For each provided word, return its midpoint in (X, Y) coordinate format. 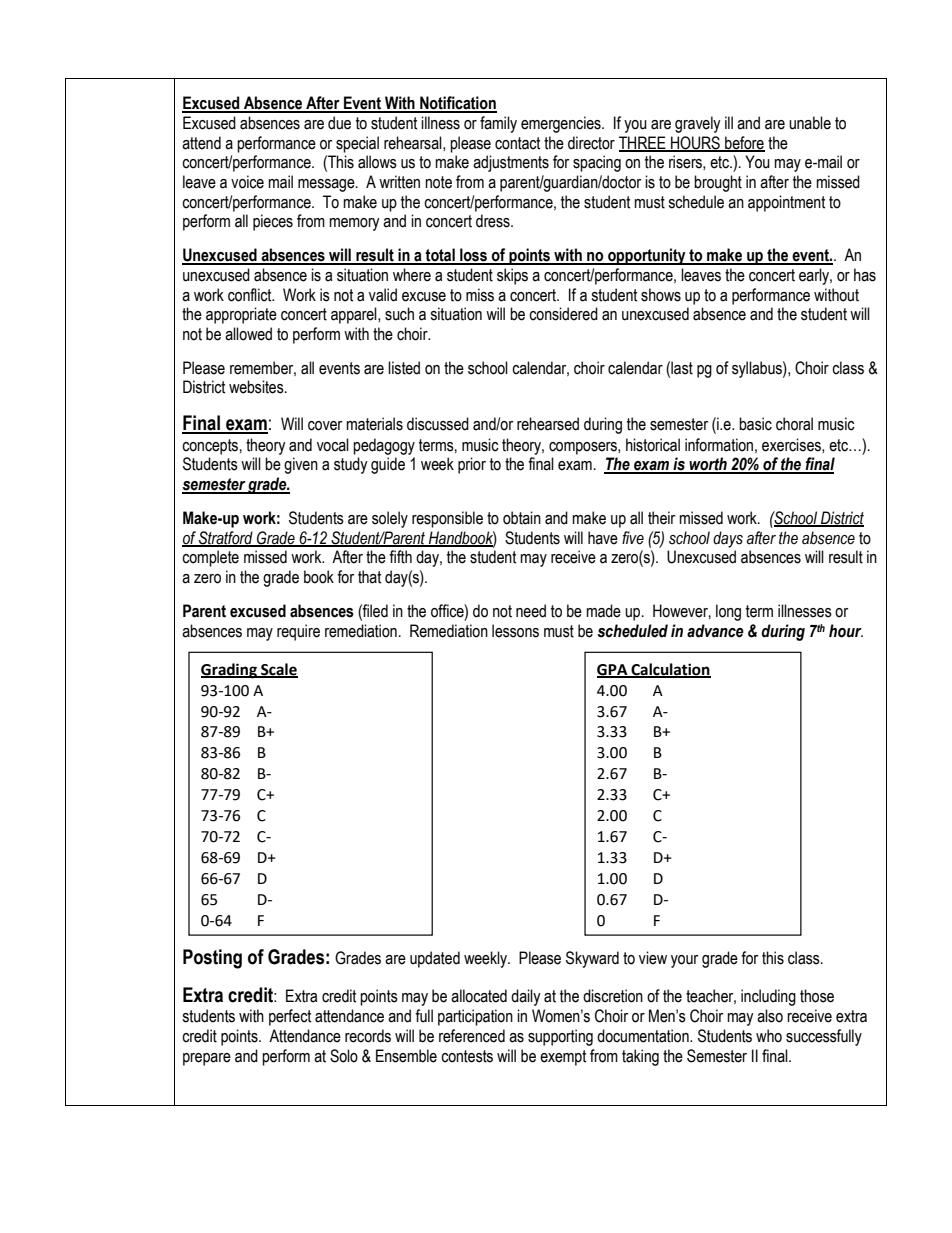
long (728, 612)
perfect (290, 1017)
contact (518, 143)
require (298, 632)
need (531, 611)
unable (810, 123)
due (339, 123)
